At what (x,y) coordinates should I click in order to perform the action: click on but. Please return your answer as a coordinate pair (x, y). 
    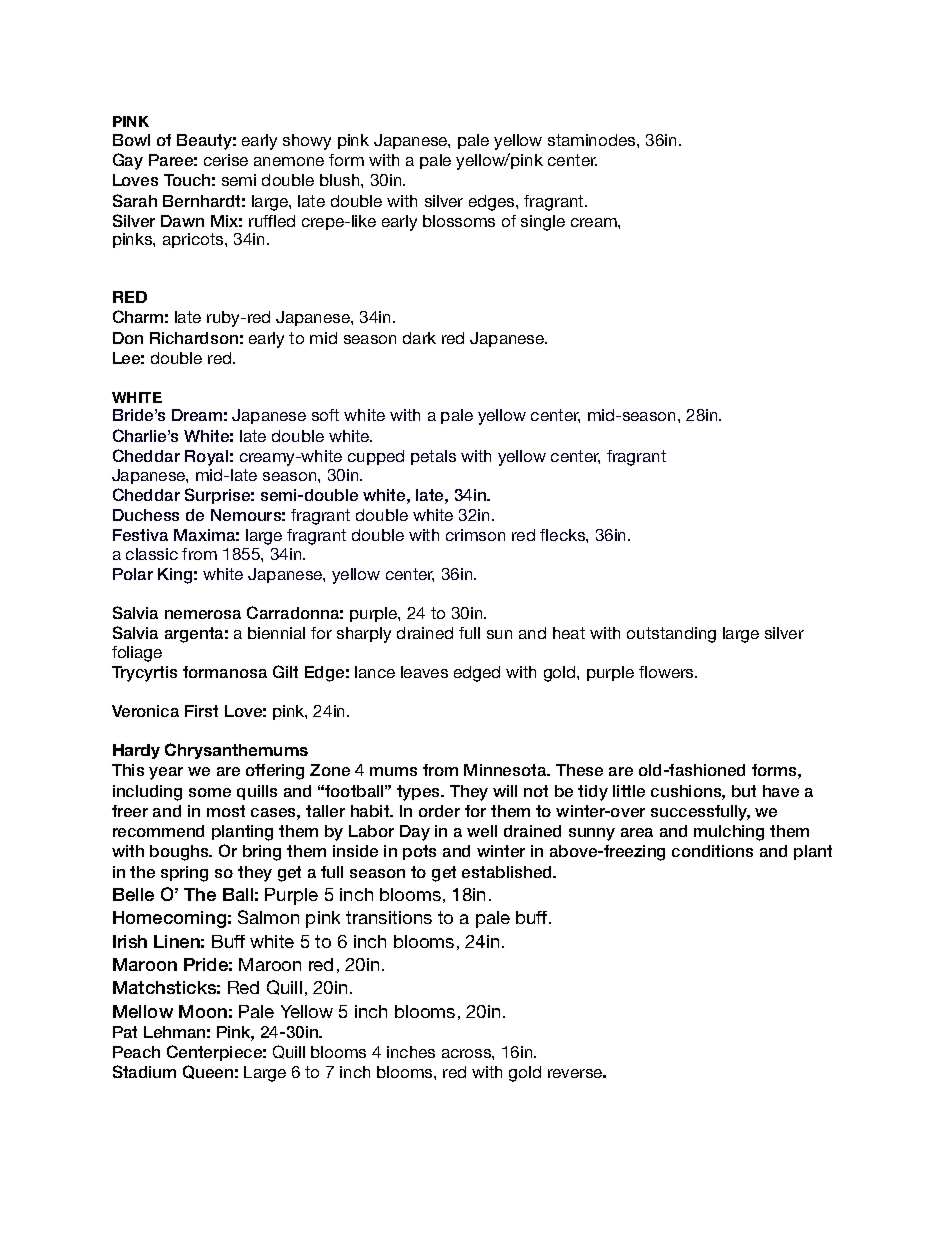
    Looking at the image, I should click on (744, 791).
